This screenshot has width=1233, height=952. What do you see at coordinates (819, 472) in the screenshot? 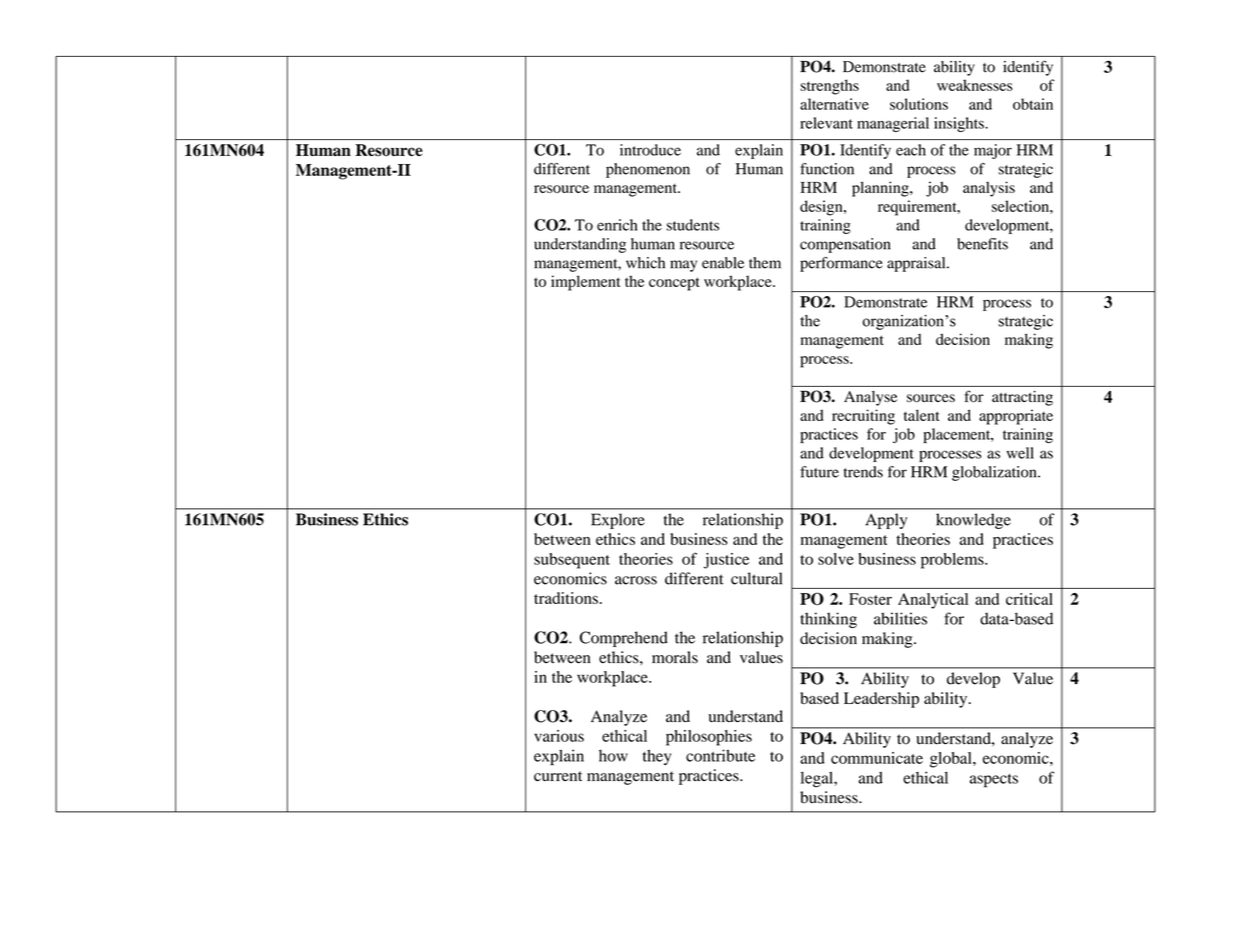
I see `future` at bounding box center [819, 472].
